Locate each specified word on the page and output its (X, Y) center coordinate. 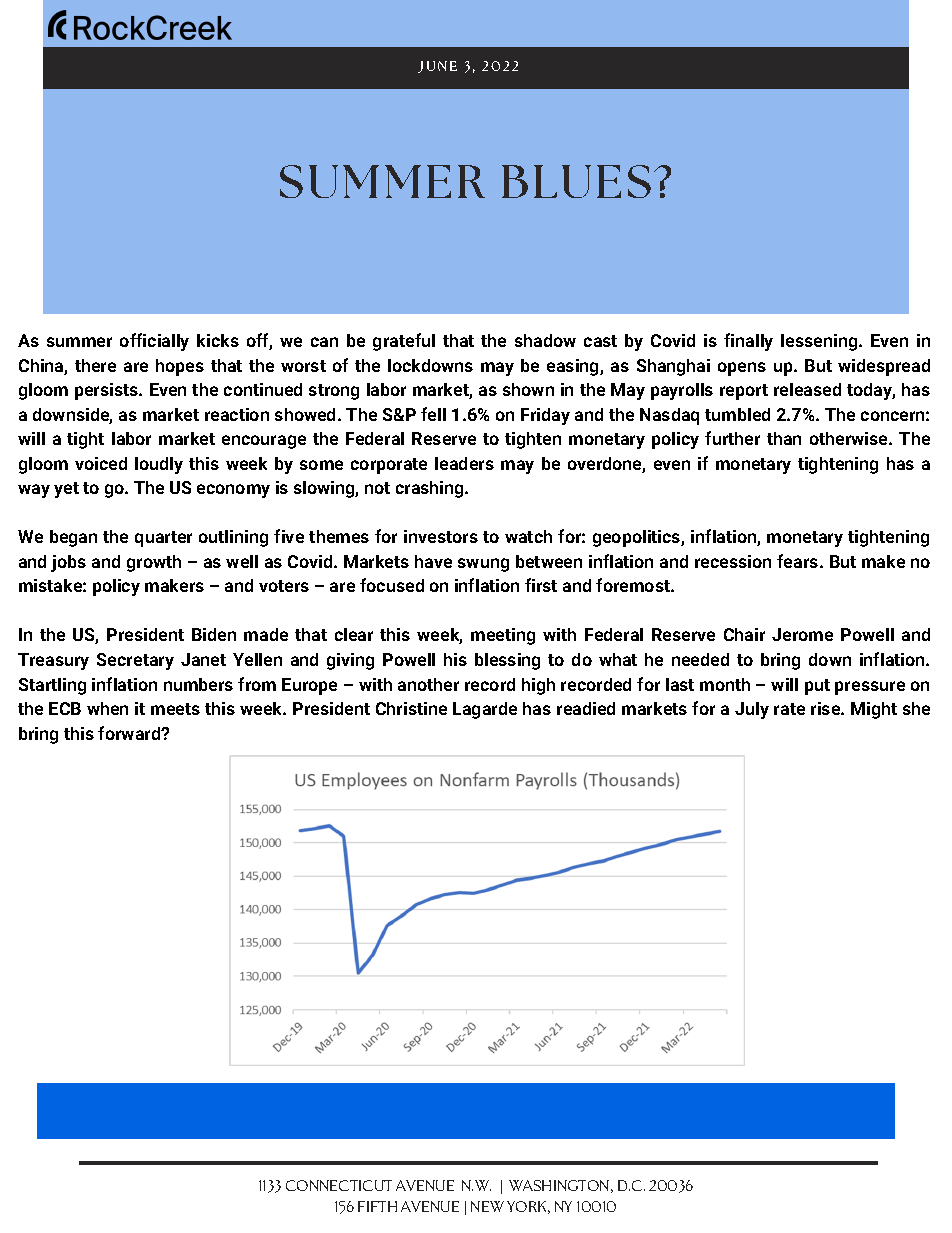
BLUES (576, 181)
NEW (487, 1206)
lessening (820, 342)
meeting (503, 636)
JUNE (437, 67)
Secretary (135, 661)
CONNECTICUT (339, 1185)
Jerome (802, 634)
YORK (528, 1207)
